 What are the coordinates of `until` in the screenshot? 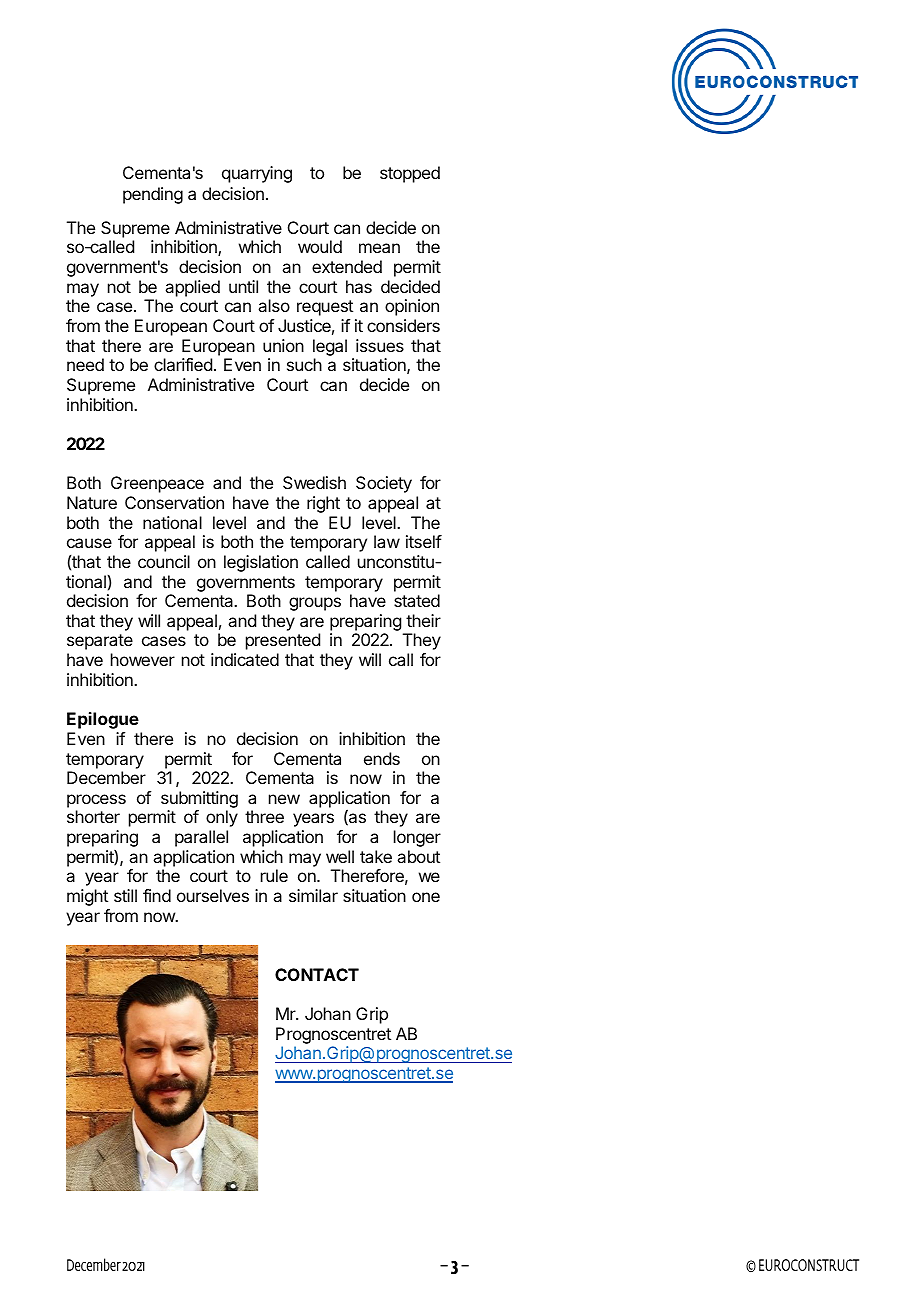 It's located at (243, 286).
